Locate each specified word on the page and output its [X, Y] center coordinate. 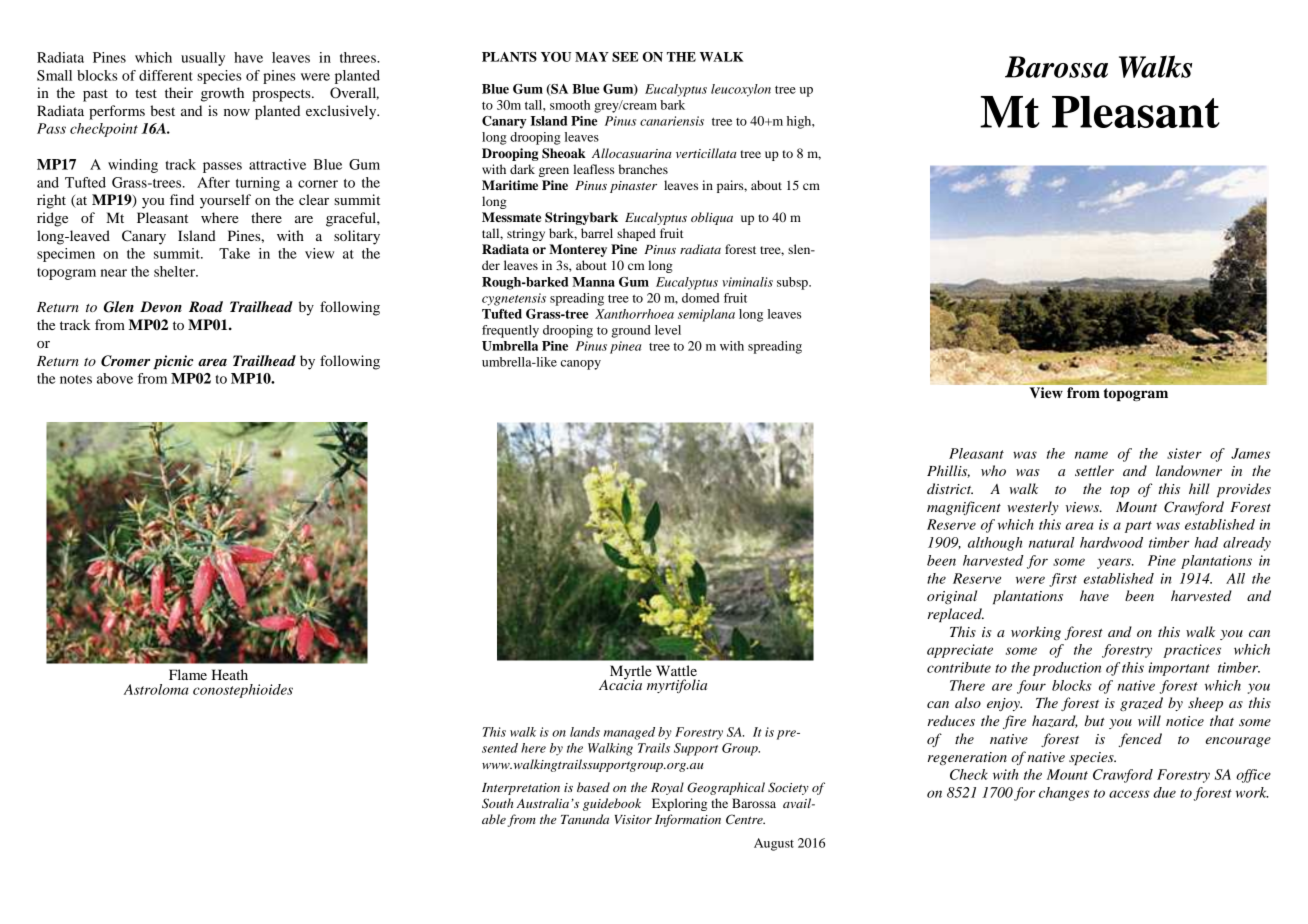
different [166, 75]
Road [206, 306]
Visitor [633, 819]
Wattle [676, 670]
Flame [188, 674]
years [1115, 563]
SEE [625, 57]
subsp [793, 283]
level [668, 330]
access [1129, 794]
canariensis [672, 121]
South [497, 803]
